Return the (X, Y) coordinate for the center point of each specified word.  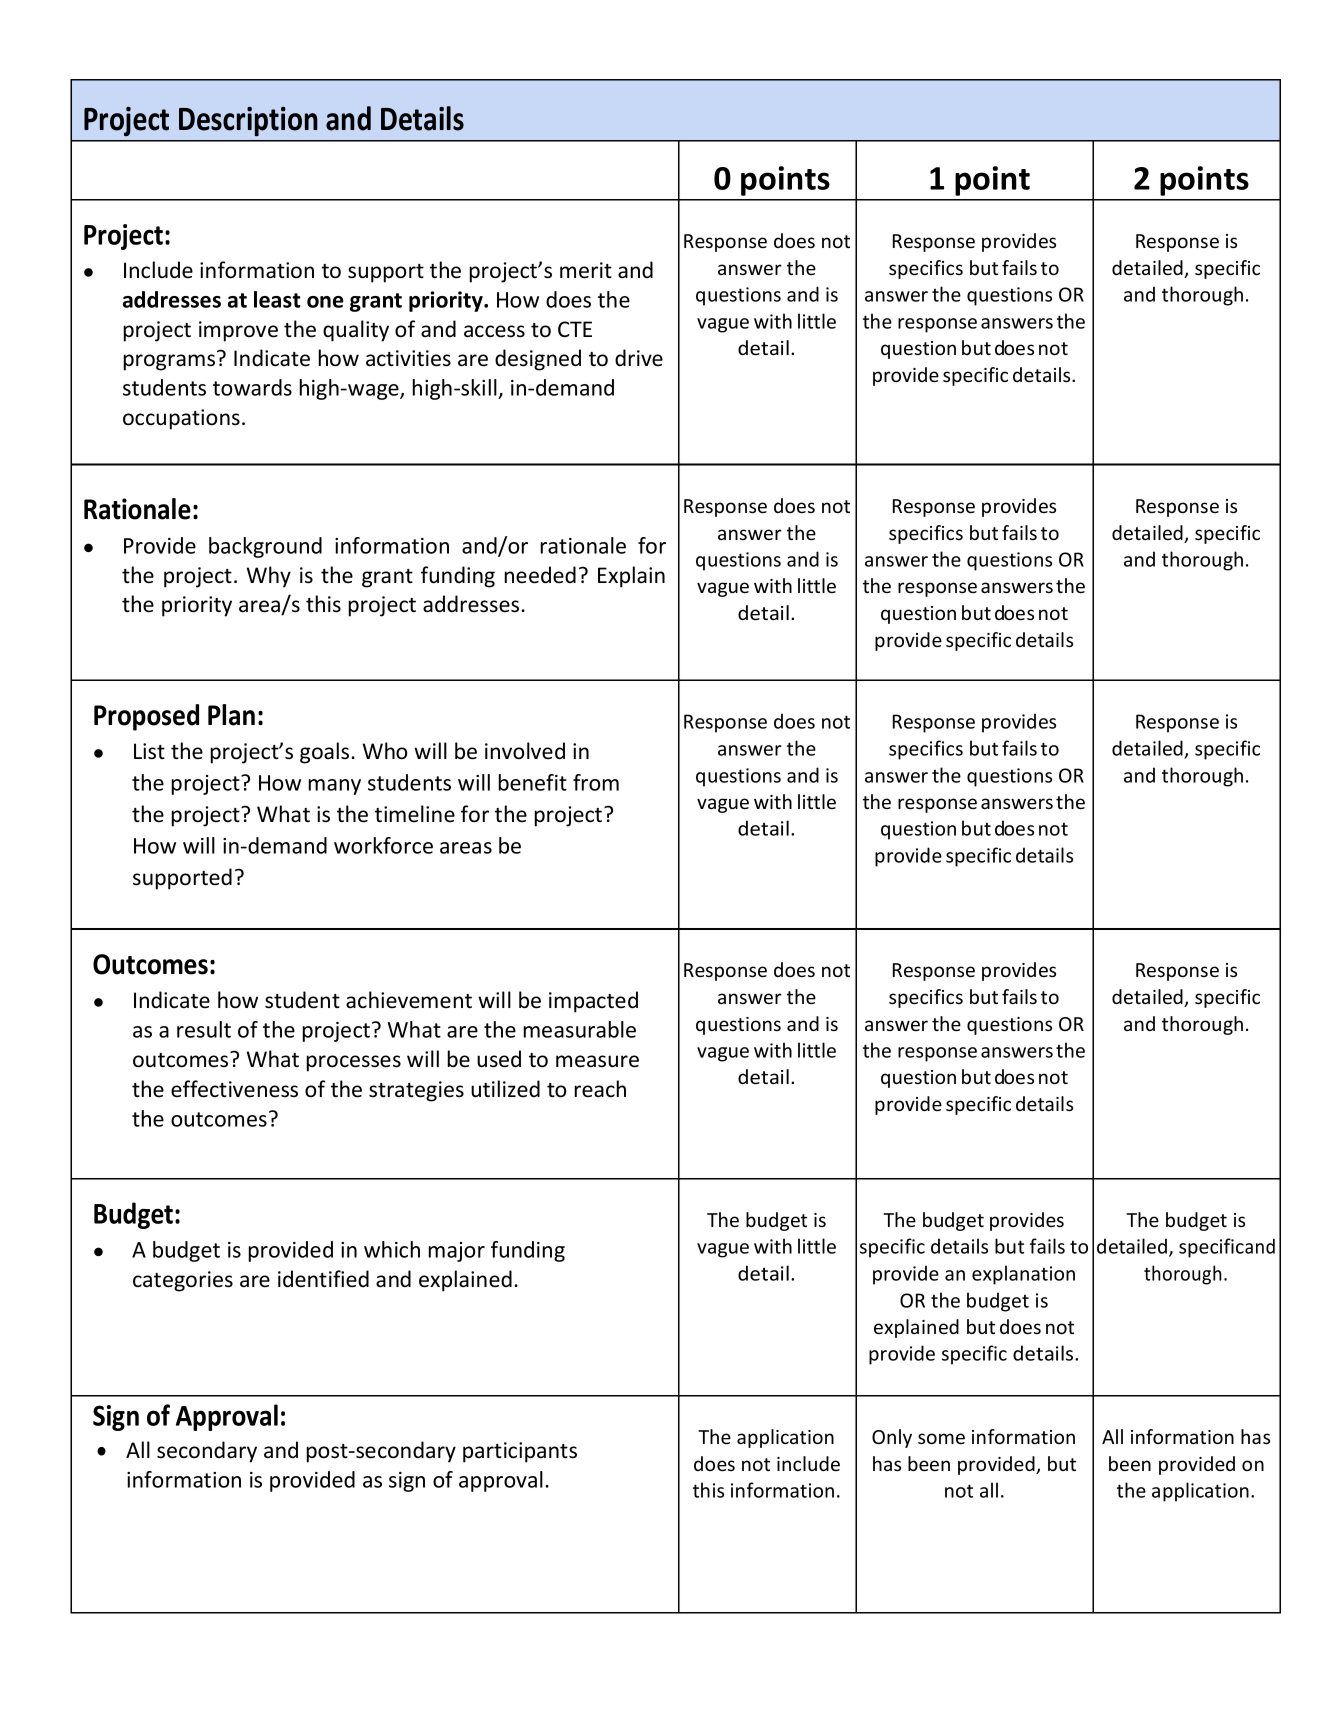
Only (892, 1438)
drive (639, 358)
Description (248, 121)
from (596, 782)
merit (586, 270)
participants (520, 1452)
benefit (533, 782)
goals (324, 753)
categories (183, 1281)
